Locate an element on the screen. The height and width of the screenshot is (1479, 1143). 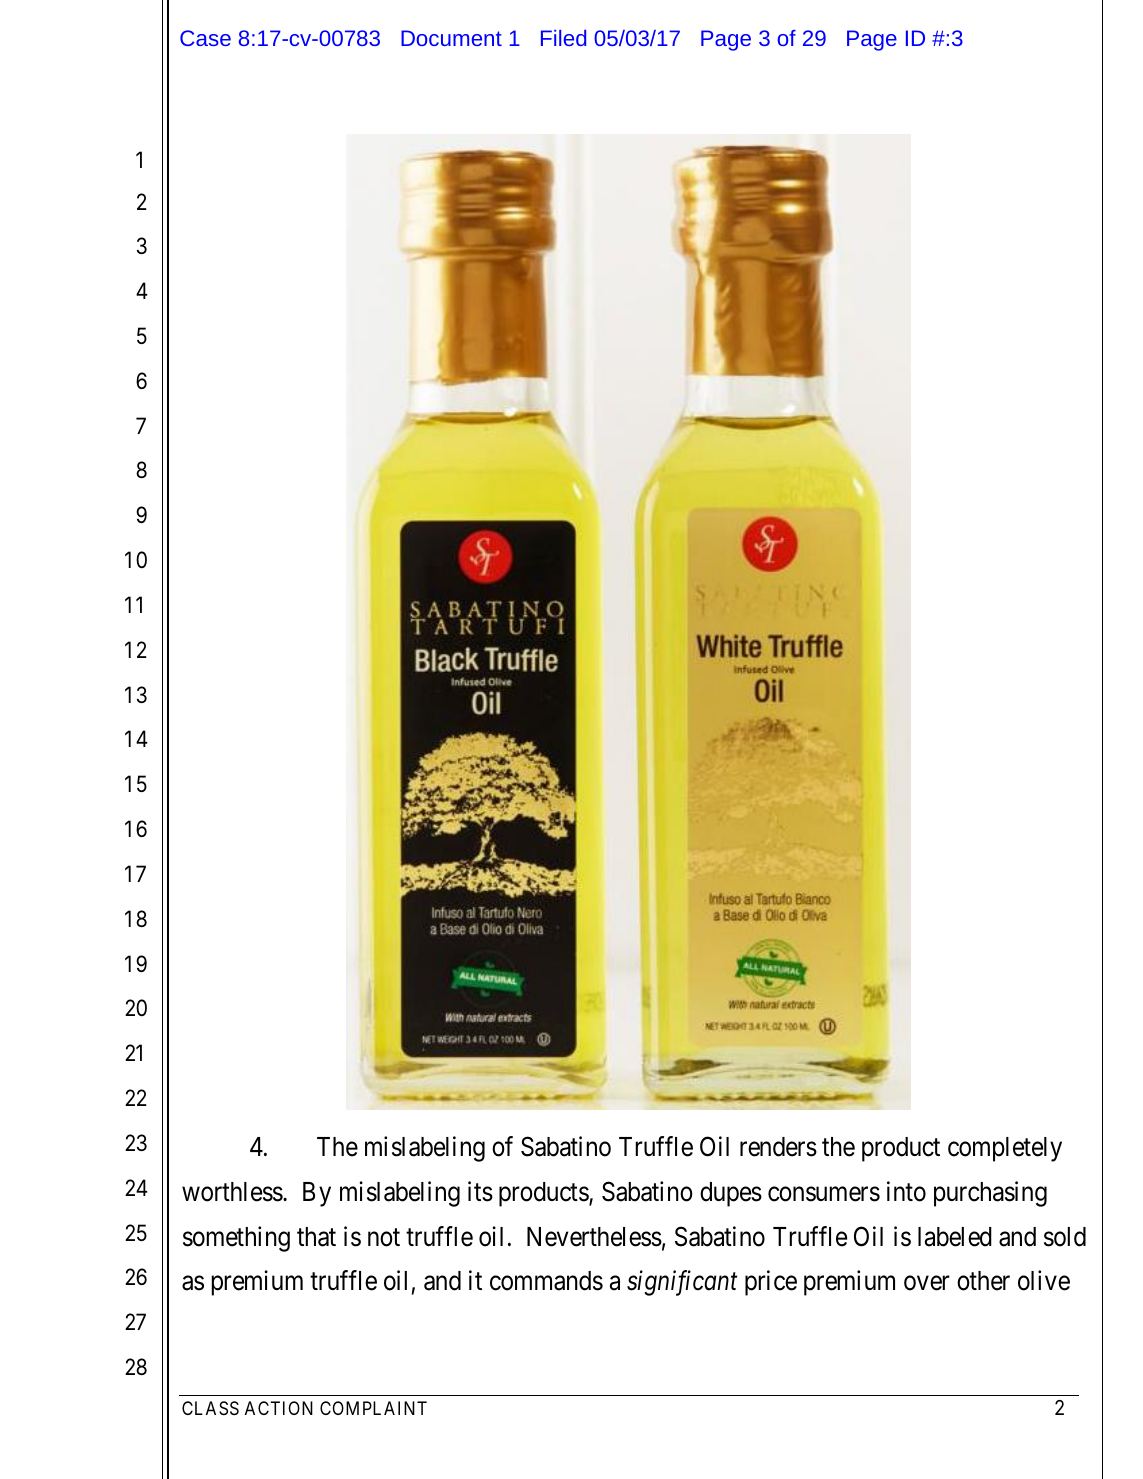
Filed is located at coordinates (563, 38).
